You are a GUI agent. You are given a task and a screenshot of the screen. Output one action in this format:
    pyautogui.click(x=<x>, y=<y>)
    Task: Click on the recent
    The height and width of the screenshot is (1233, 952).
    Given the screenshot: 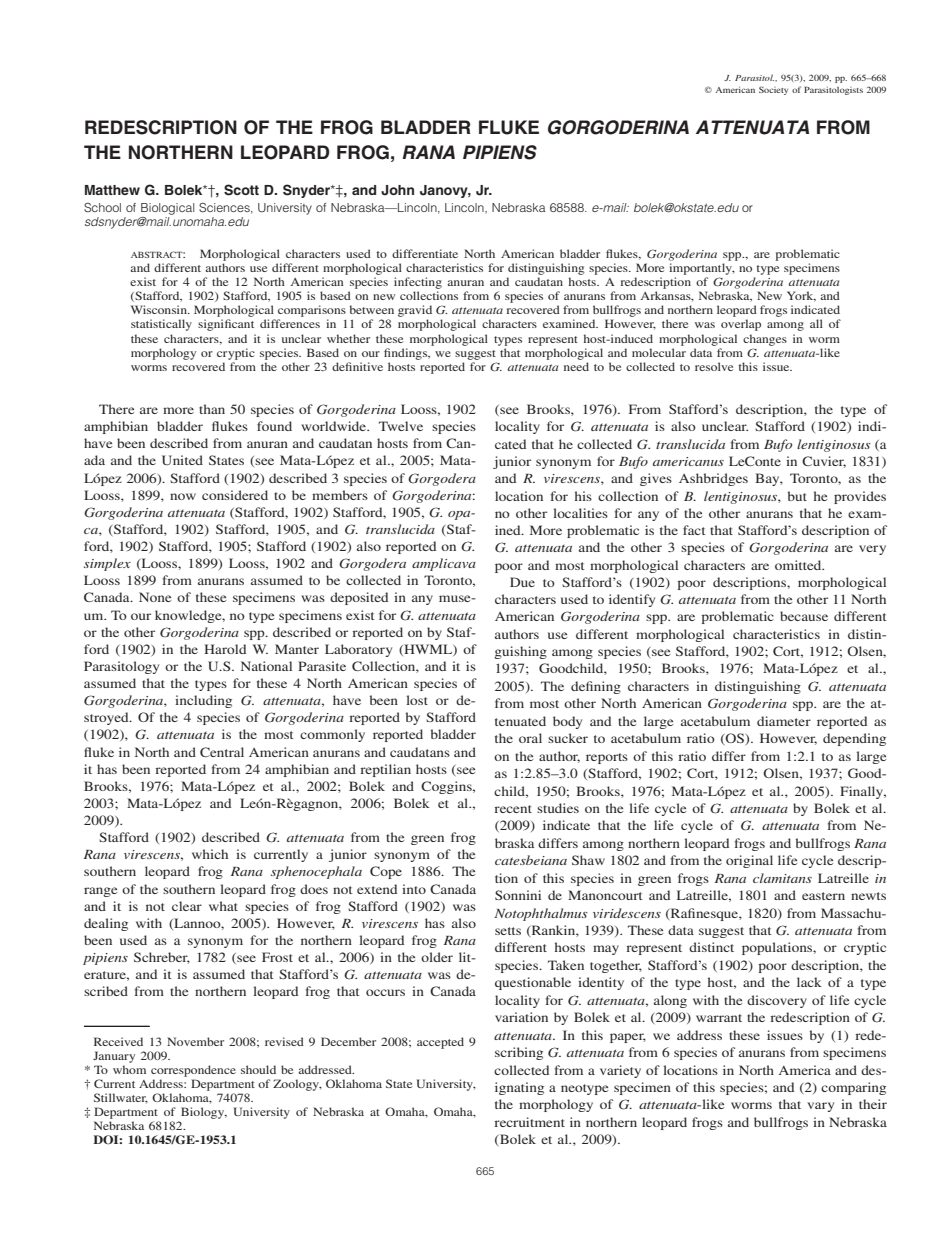 What is the action you would take?
    pyautogui.click(x=513, y=809)
